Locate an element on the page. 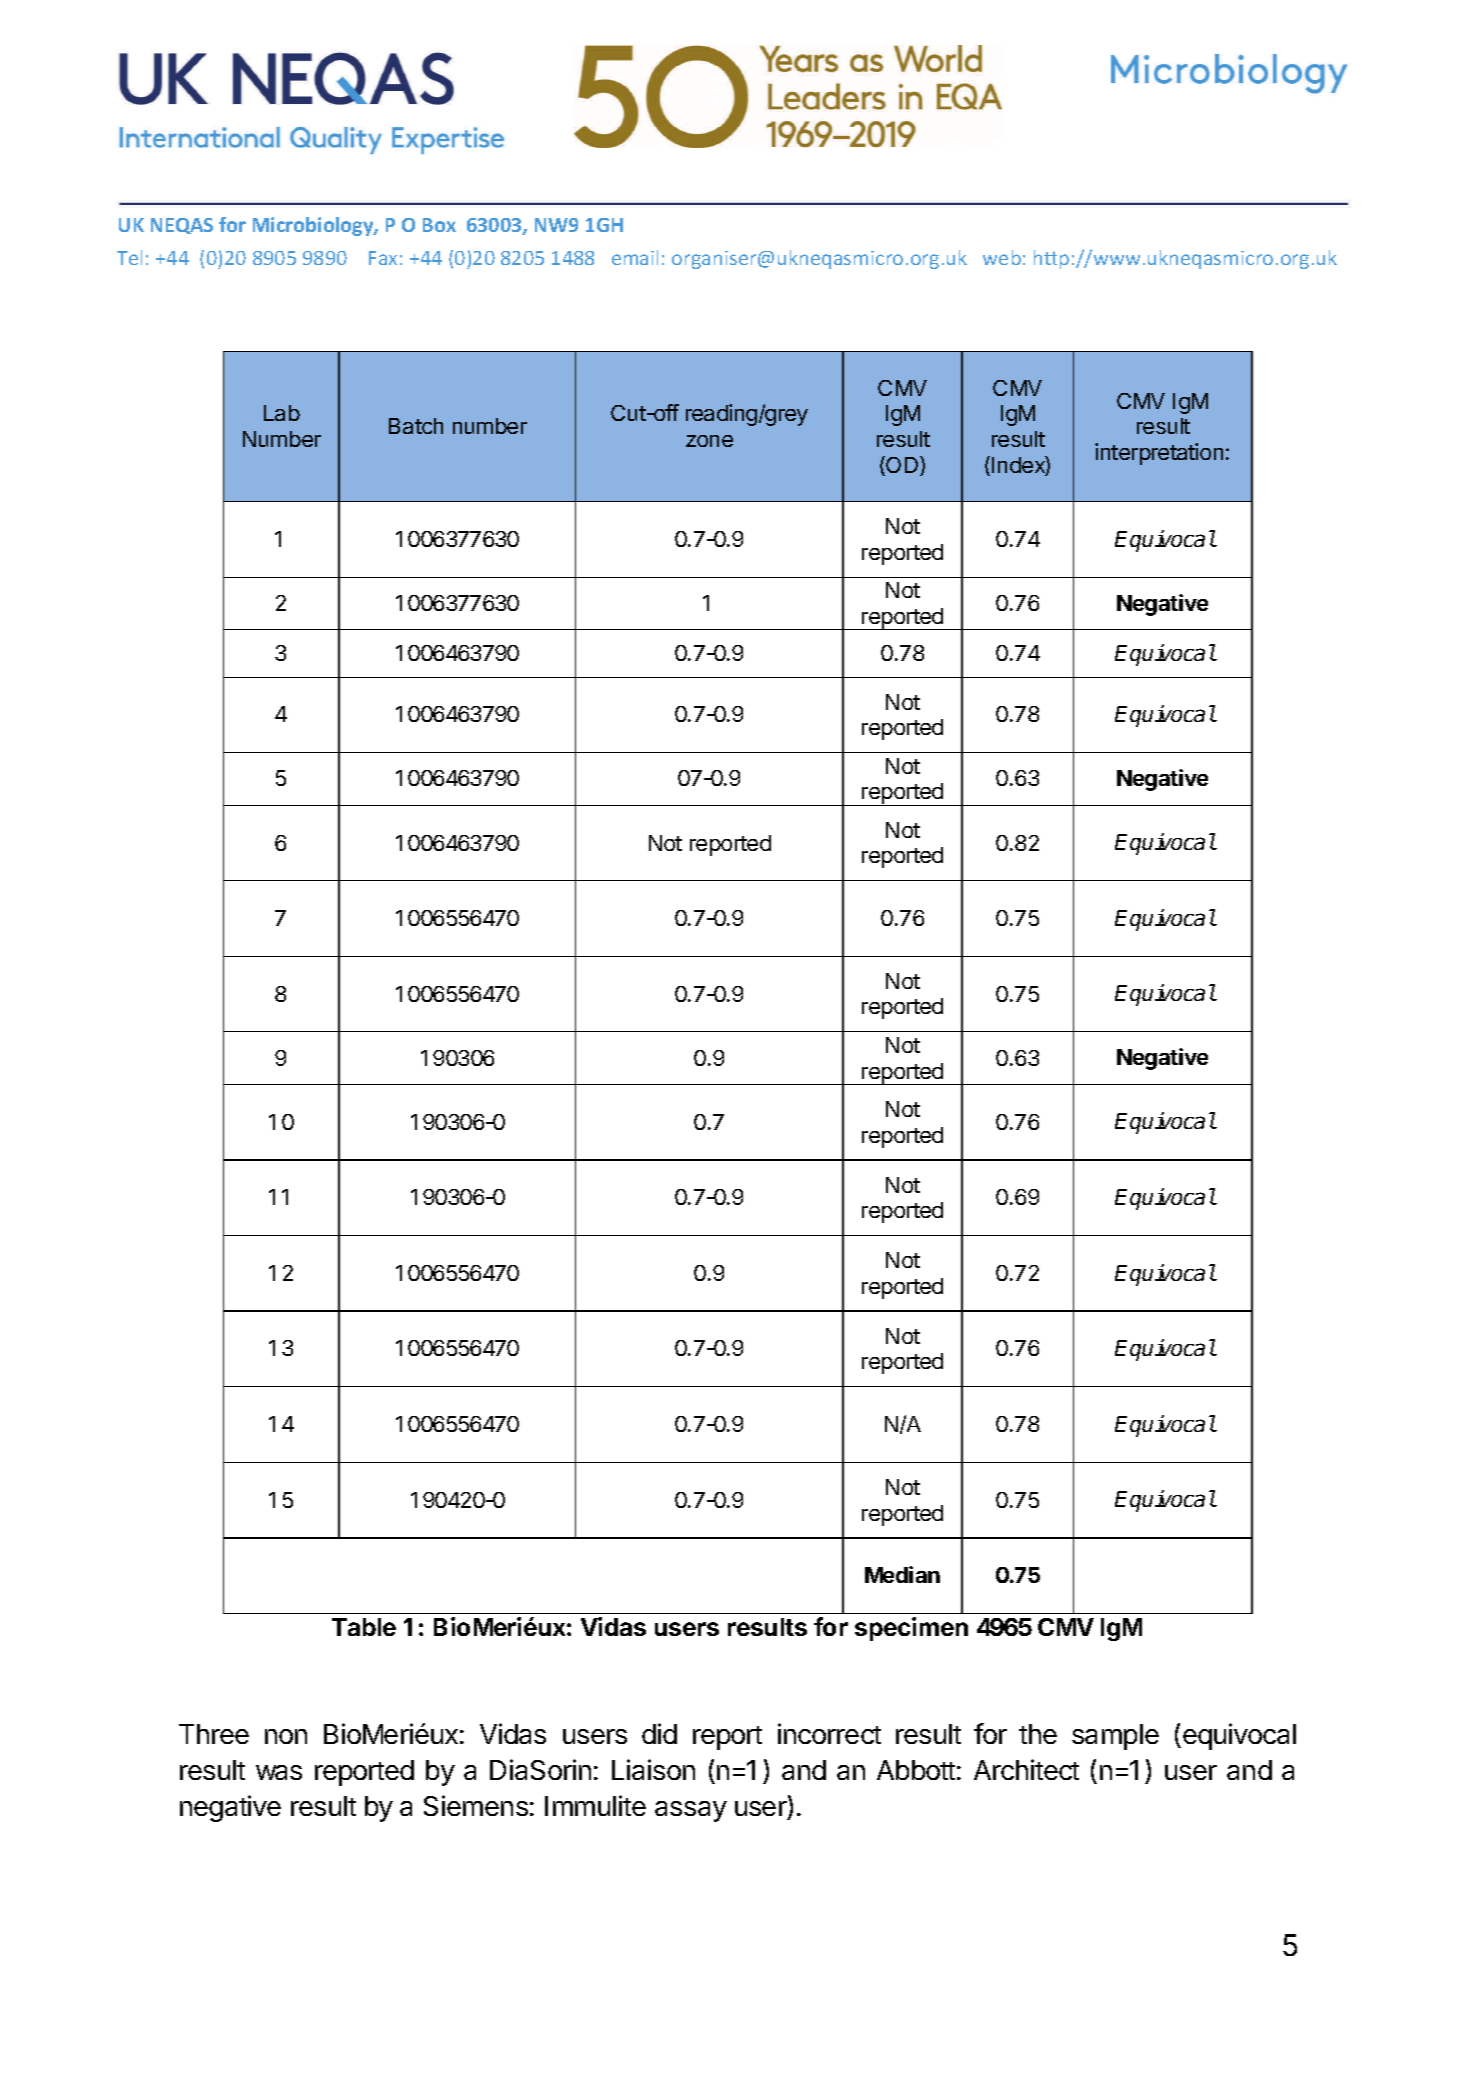 This page has width=1475, height=2086. email is located at coordinates (635, 257).
